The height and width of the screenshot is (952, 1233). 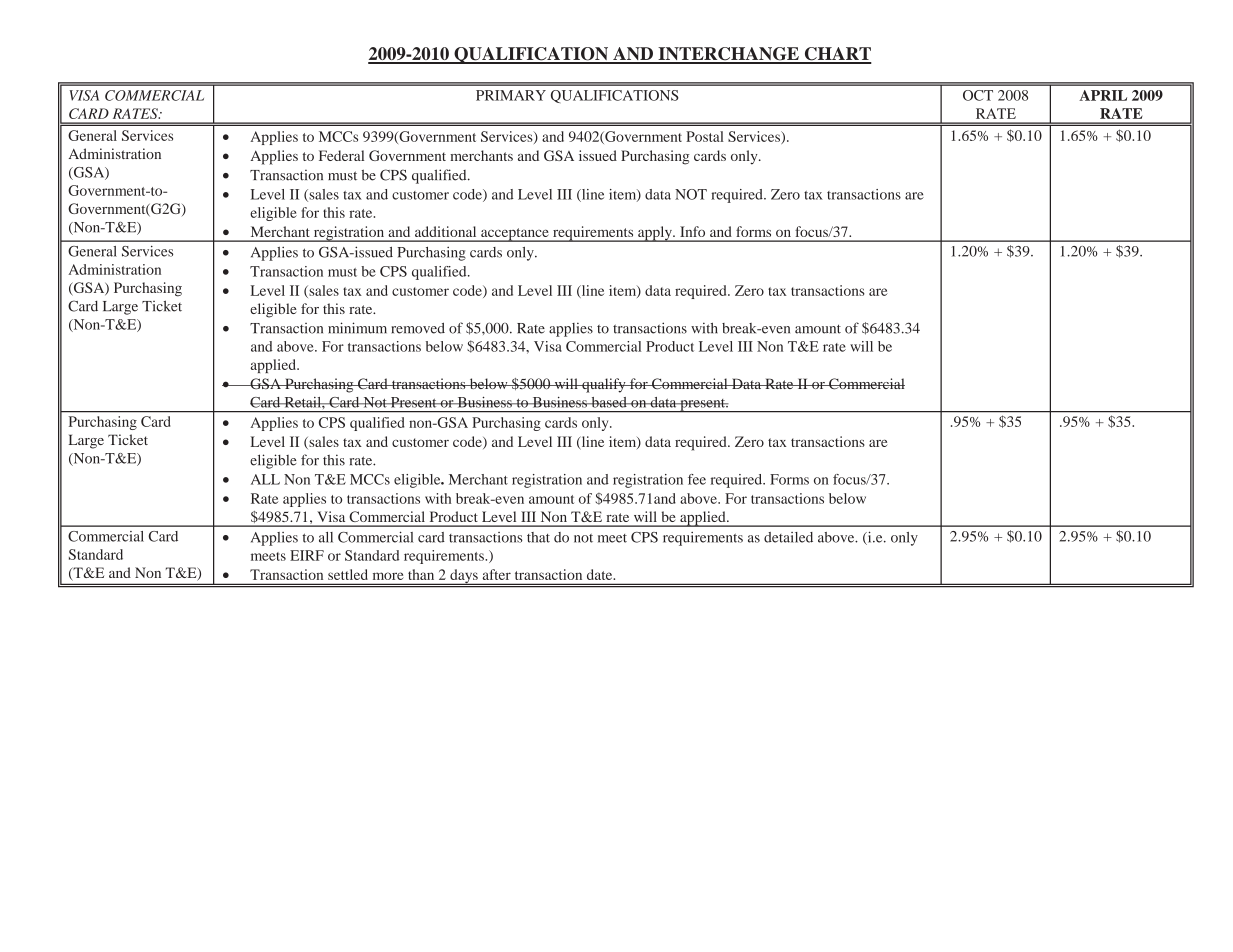 I want to click on PRIMARY, so click(x=511, y=95).
